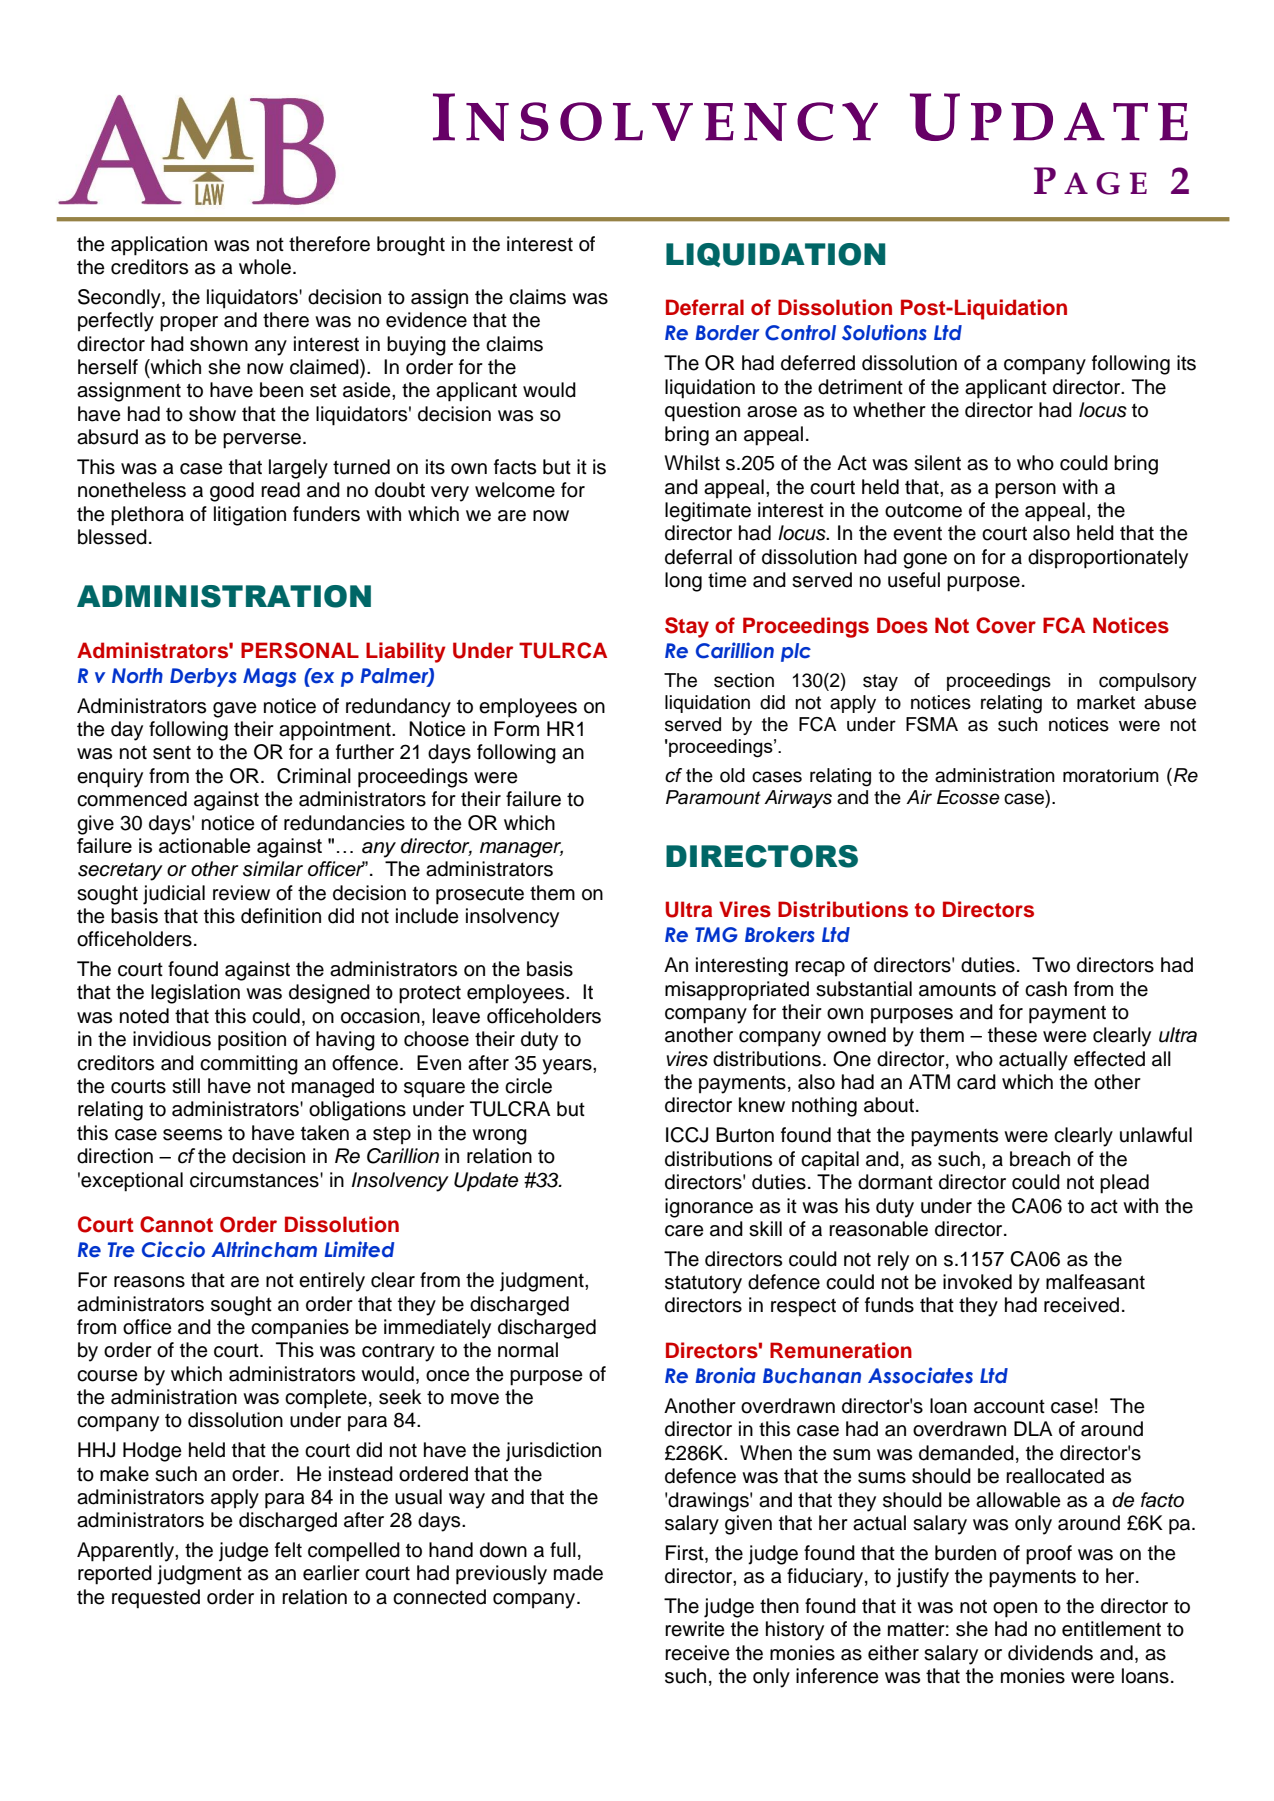 This document has height=1801, width=1274. I want to click on legislation, so click(195, 994).
